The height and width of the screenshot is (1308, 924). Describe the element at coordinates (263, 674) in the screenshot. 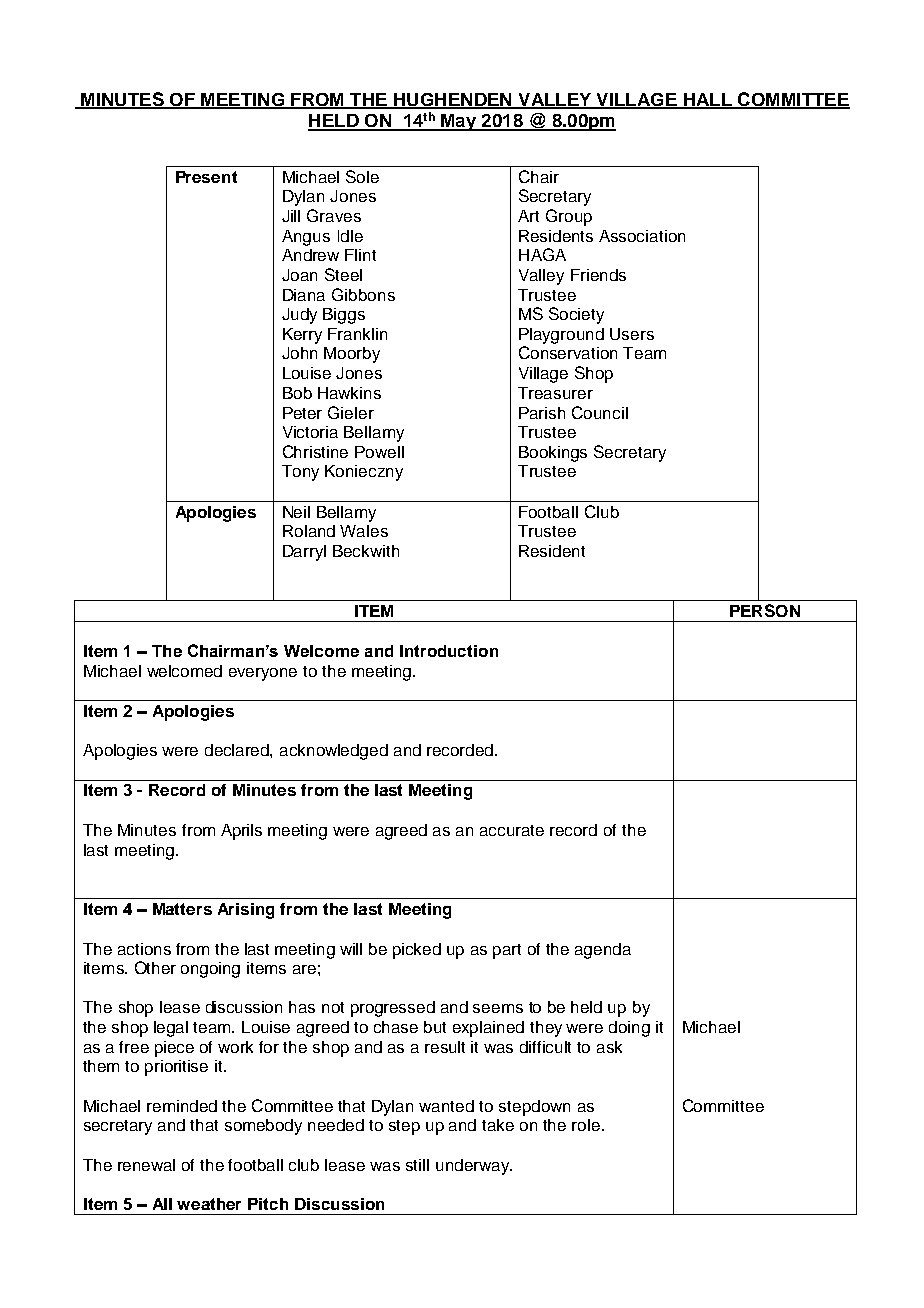

I see `everyone` at that location.
